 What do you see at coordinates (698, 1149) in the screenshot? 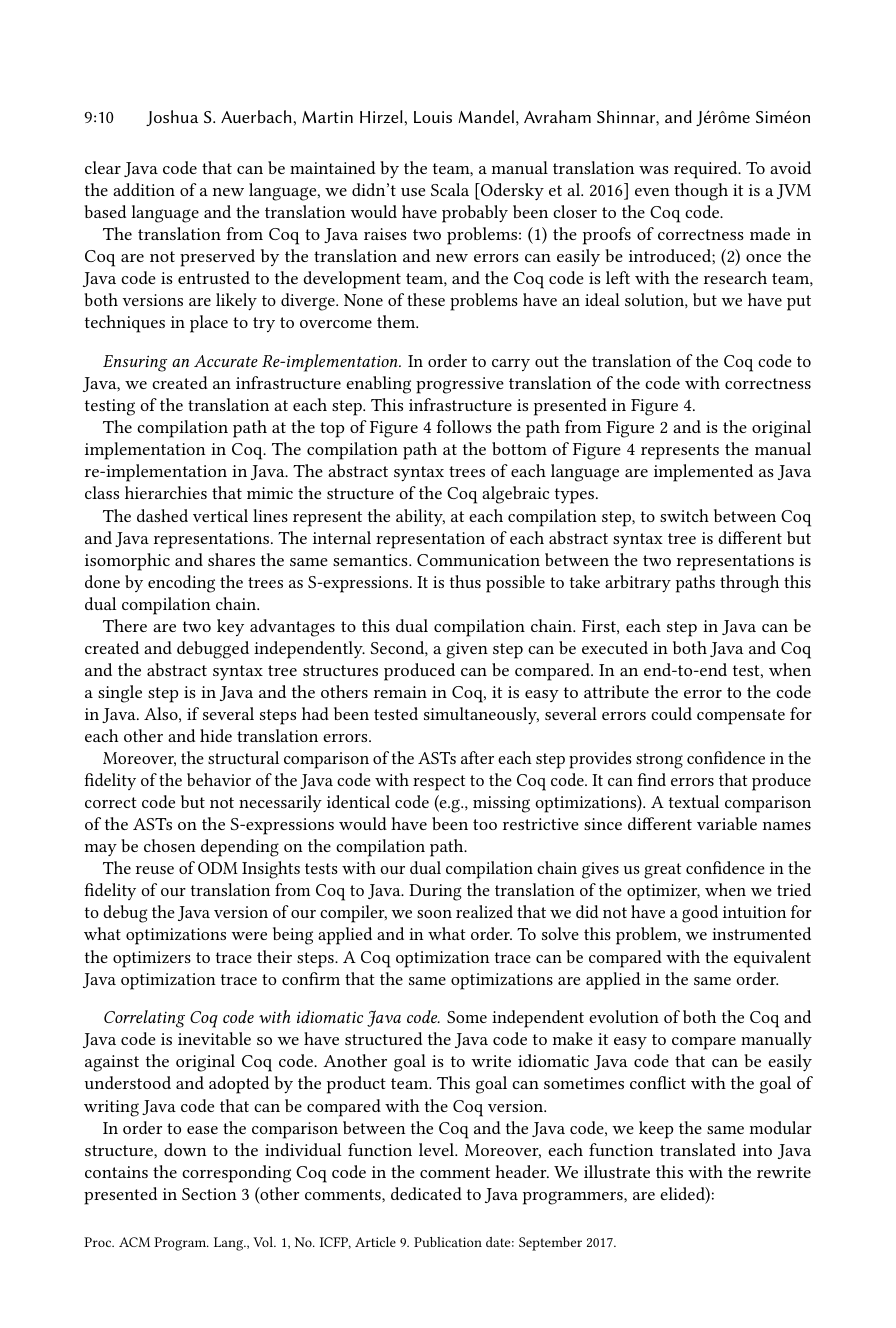
I see `translated` at bounding box center [698, 1149].
